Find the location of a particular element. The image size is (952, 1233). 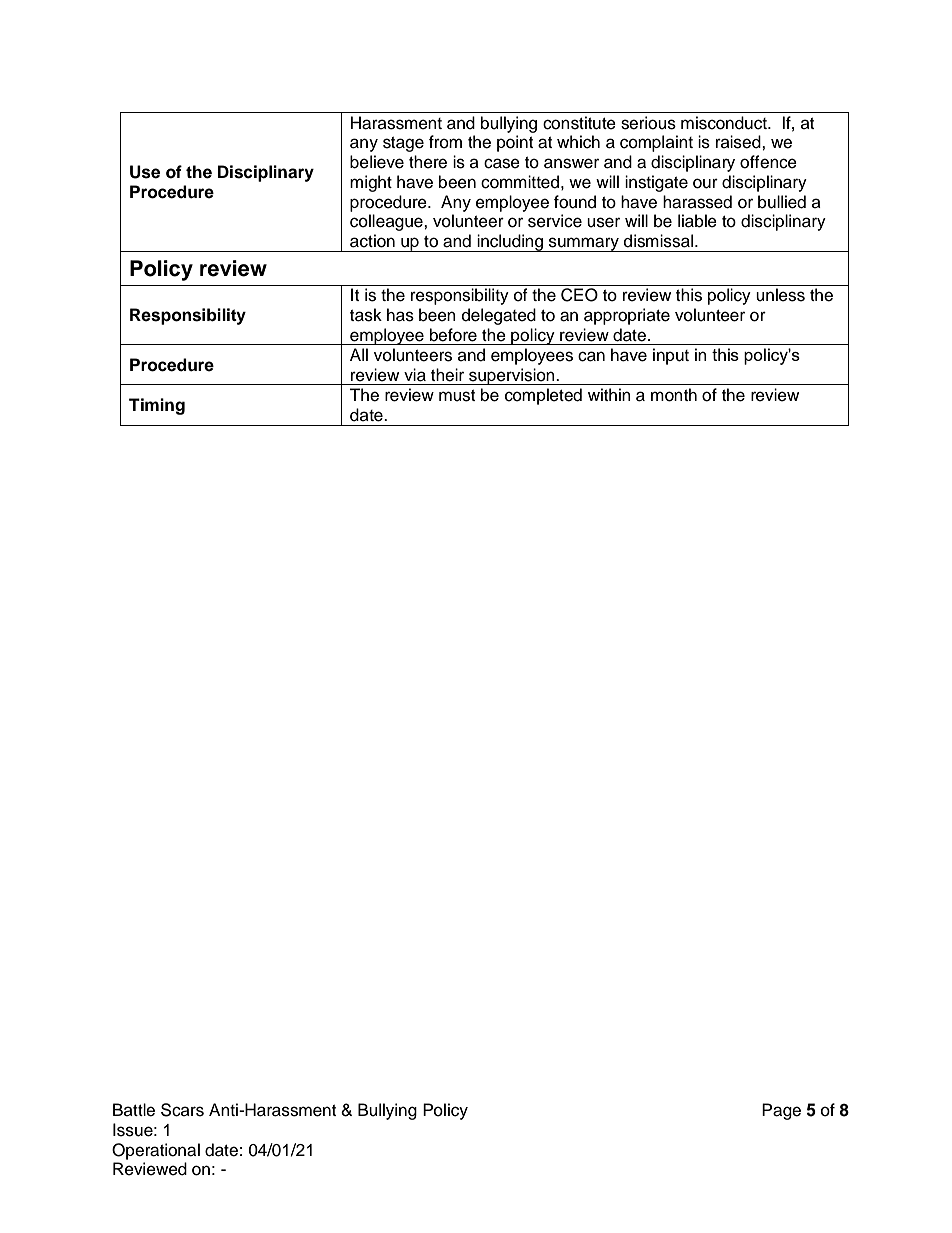

might is located at coordinates (371, 183).
